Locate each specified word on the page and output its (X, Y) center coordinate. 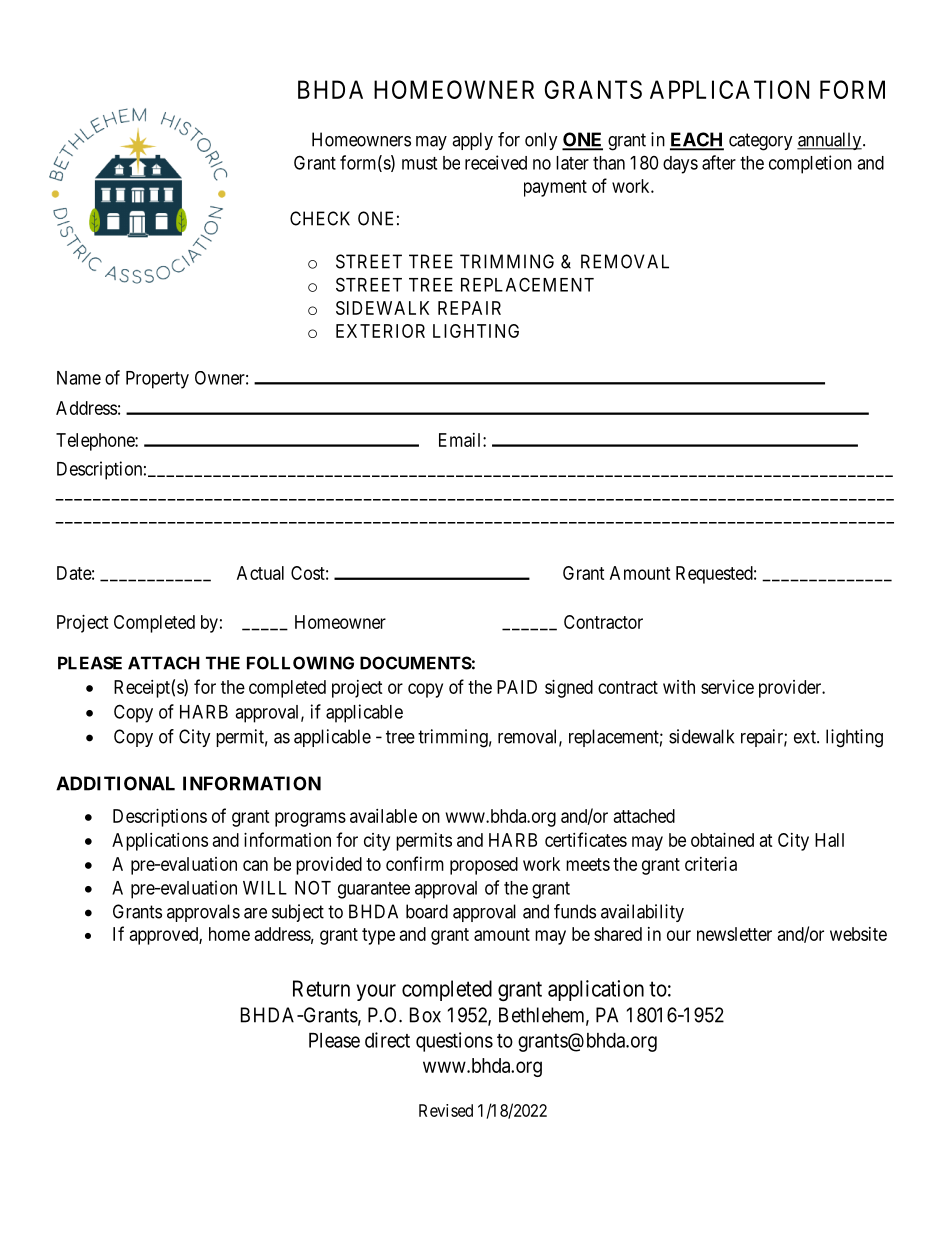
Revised (446, 1110)
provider (791, 689)
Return (321, 988)
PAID (517, 687)
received (496, 162)
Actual (260, 573)
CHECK (320, 218)
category (761, 142)
